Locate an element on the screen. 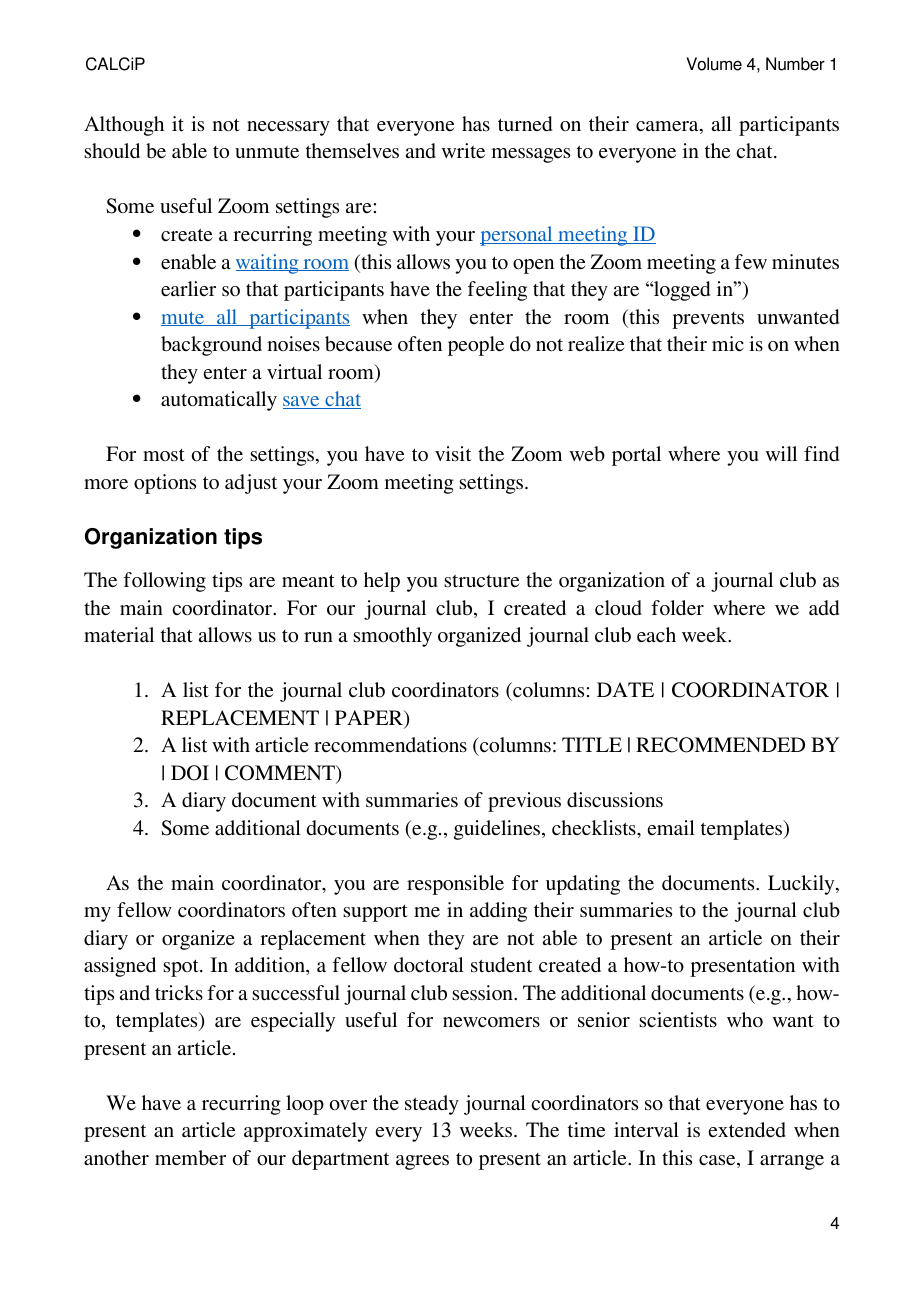 The image size is (924, 1308). folder is located at coordinates (678, 607).
